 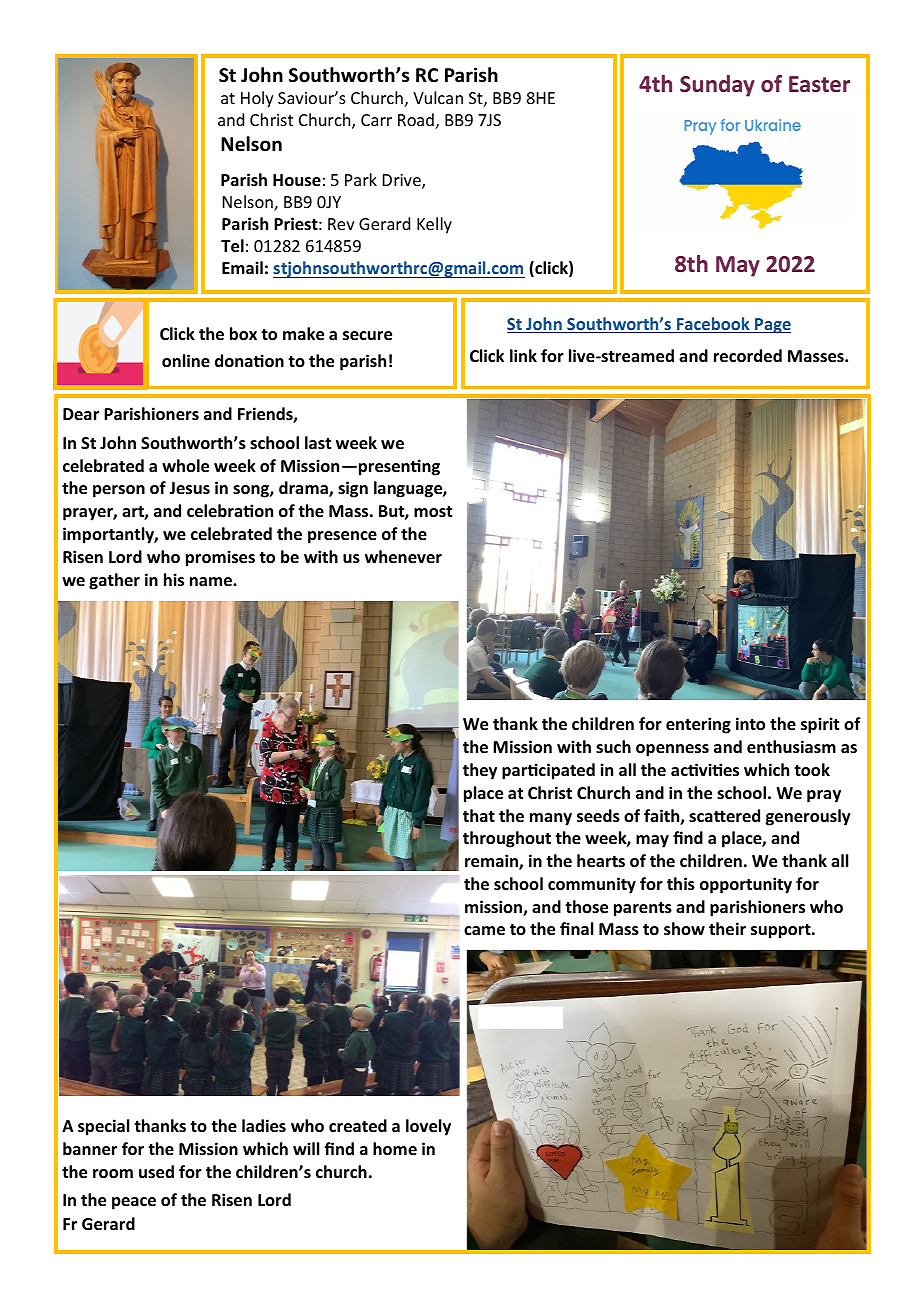 I want to click on recorded, so click(x=748, y=356).
